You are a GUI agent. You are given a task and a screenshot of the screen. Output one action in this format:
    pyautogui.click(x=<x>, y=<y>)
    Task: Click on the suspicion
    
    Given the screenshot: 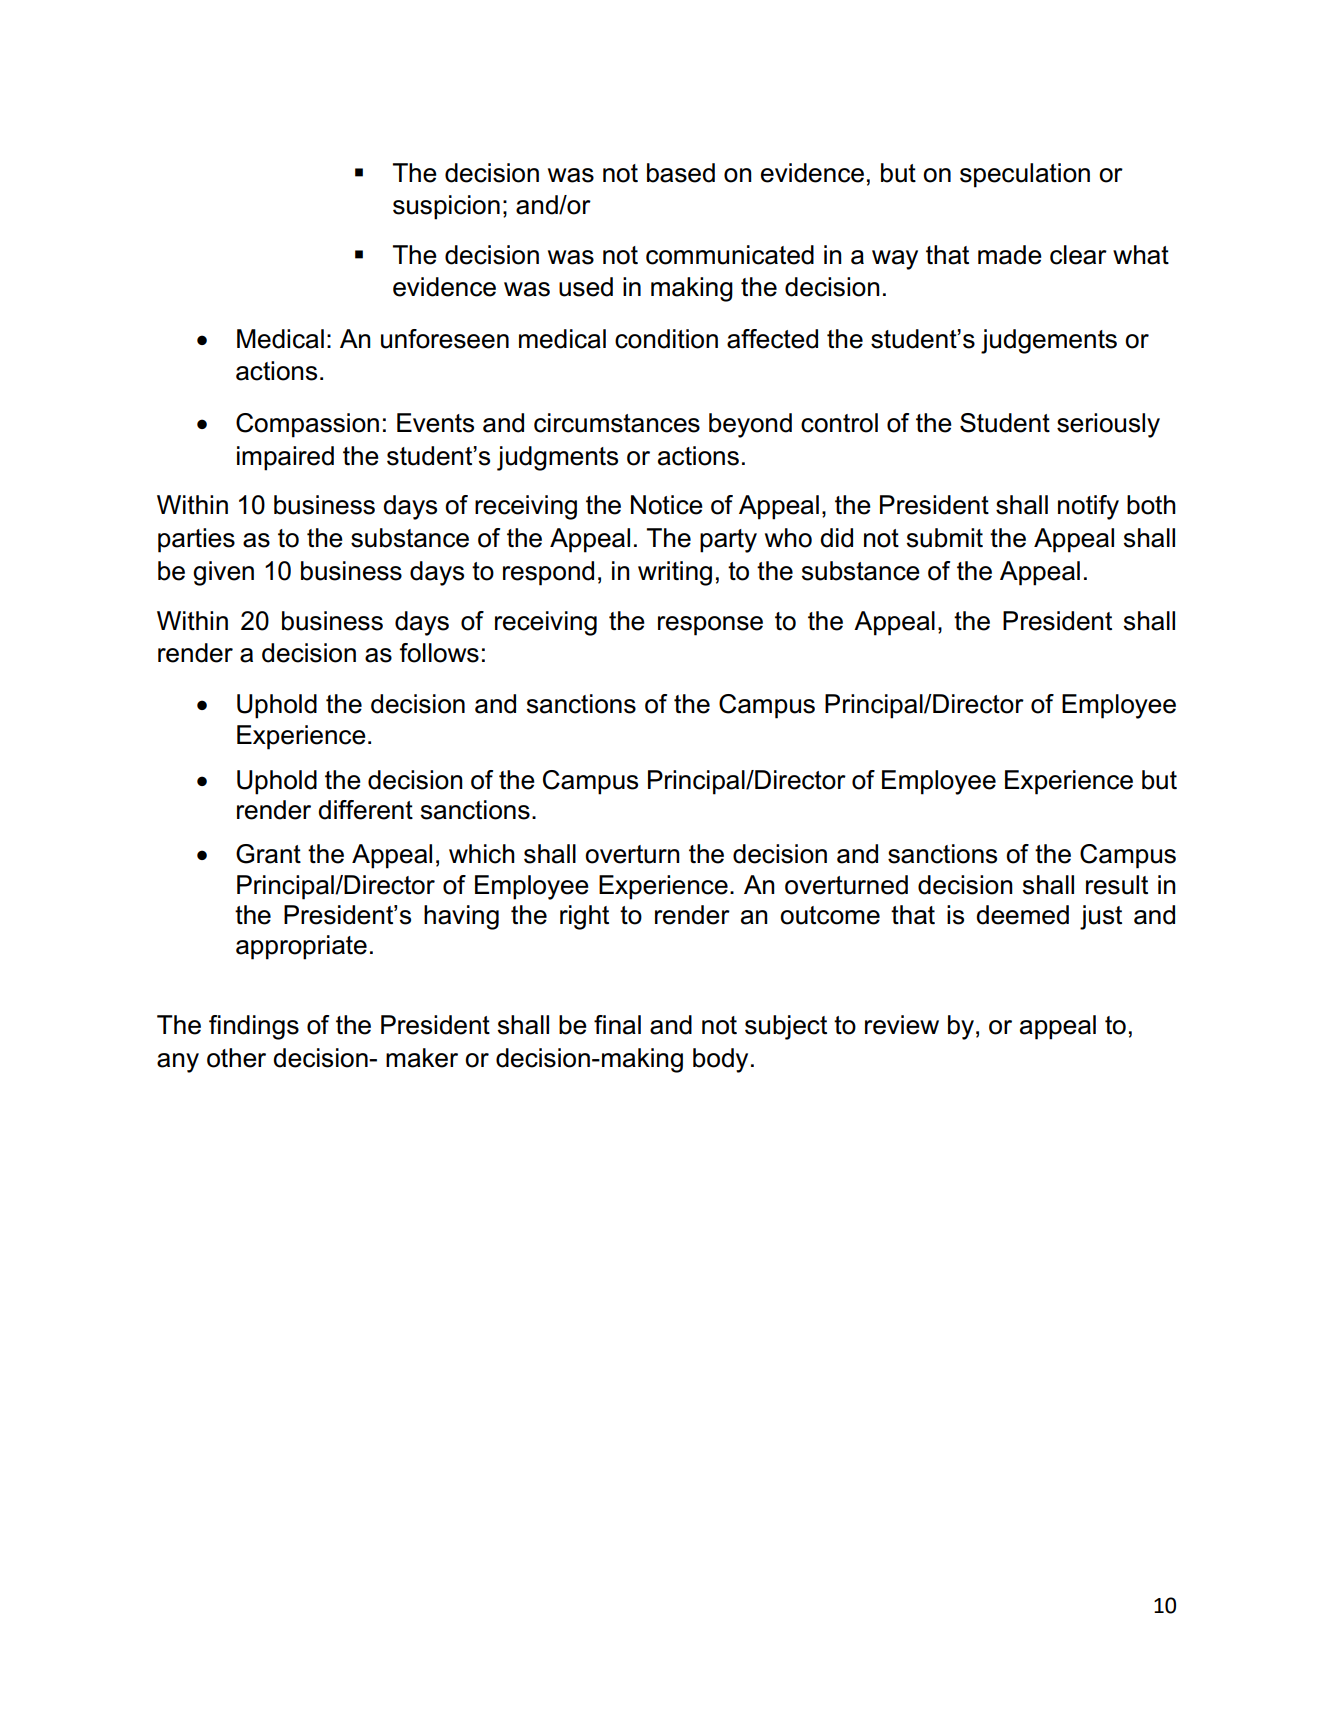 What is the action you would take?
    pyautogui.click(x=446, y=207)
